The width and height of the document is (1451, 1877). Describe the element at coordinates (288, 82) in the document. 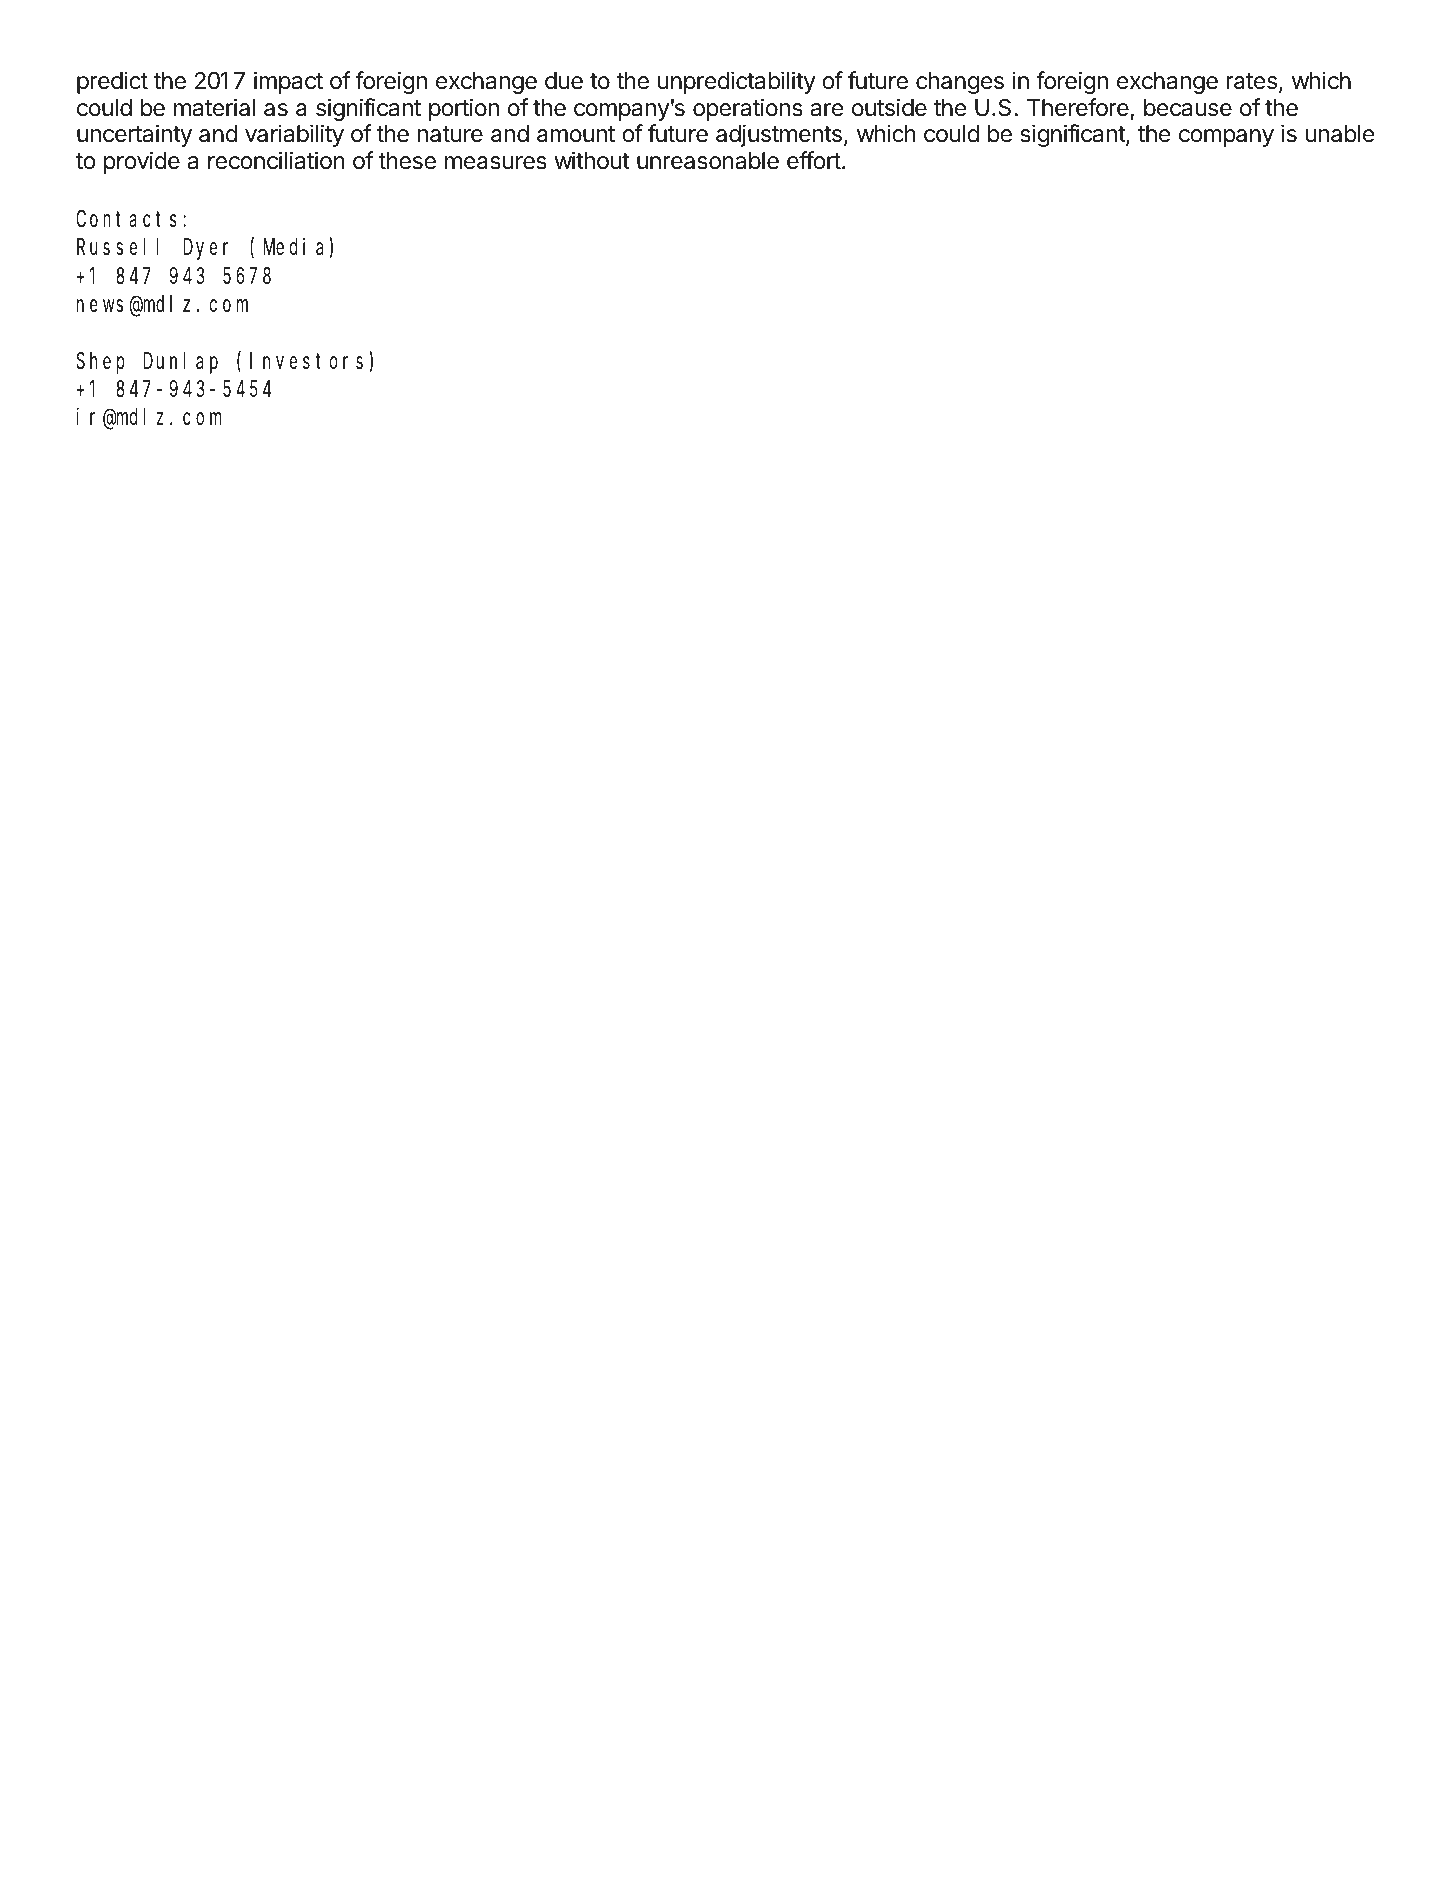

I see `impact` at that location.
